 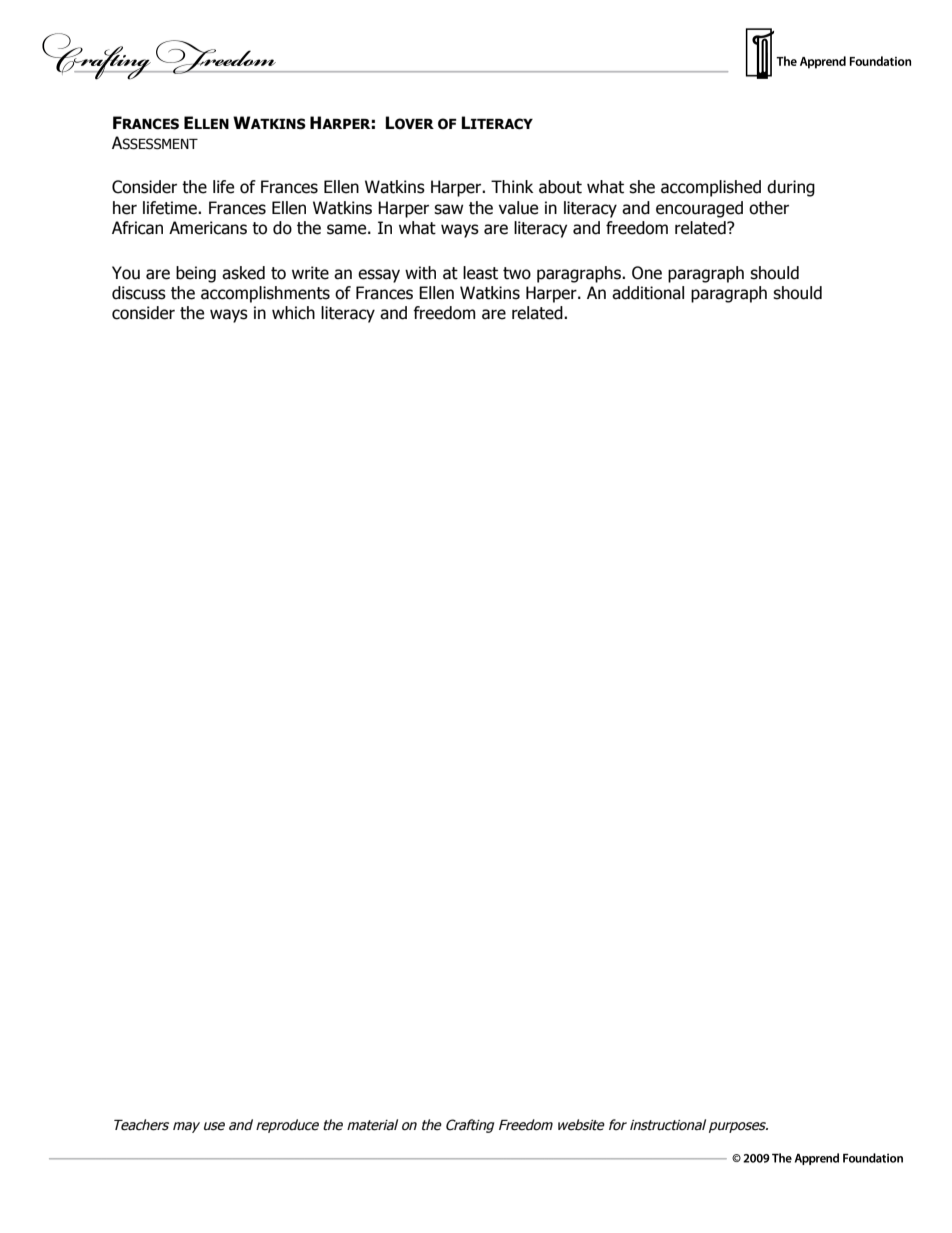 What do you see at coordinates (647, 273) in the document?
I see `One` at bounding box center [647, 273].
